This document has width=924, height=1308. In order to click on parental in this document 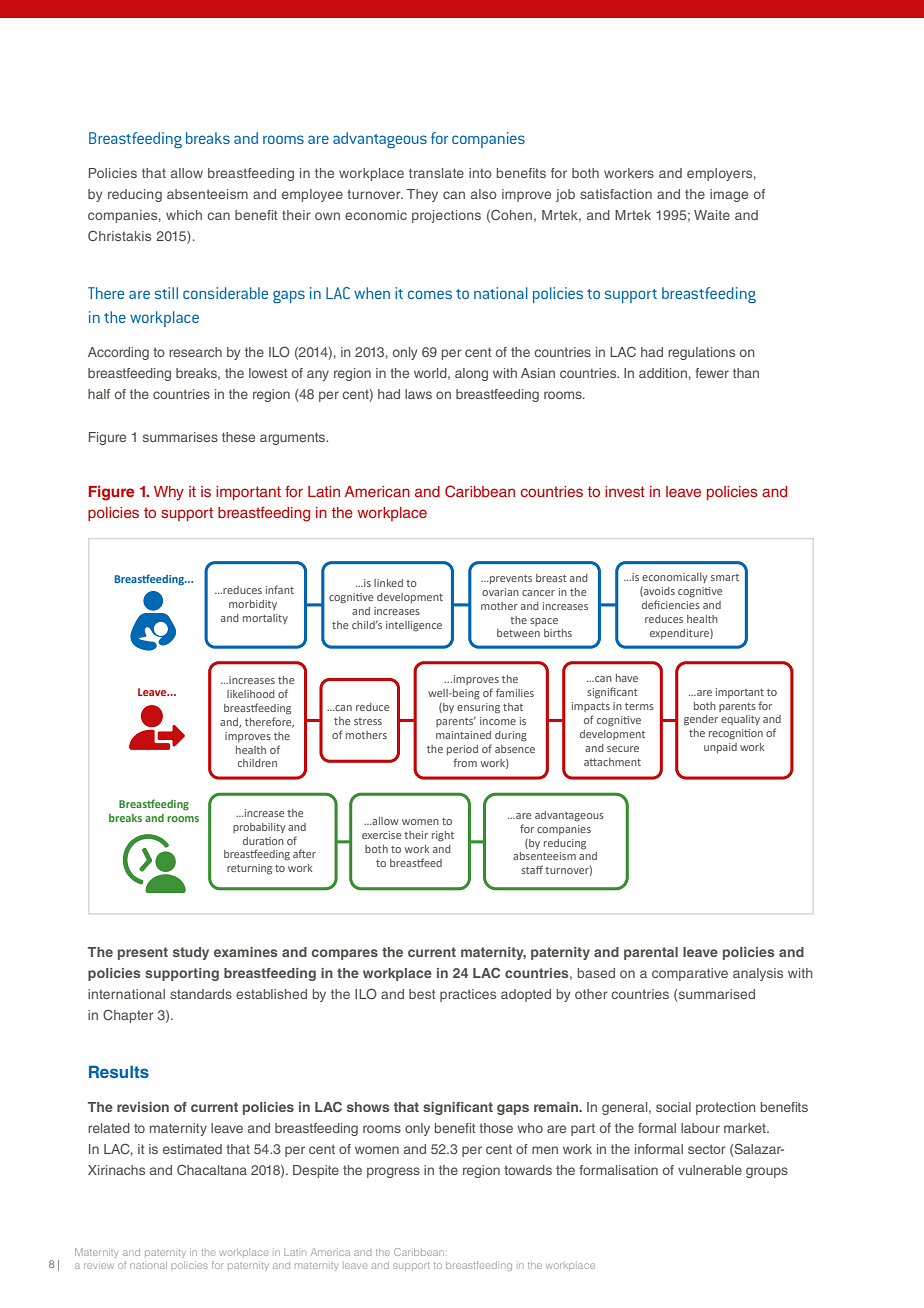, I will do `click(651, 953)`.
